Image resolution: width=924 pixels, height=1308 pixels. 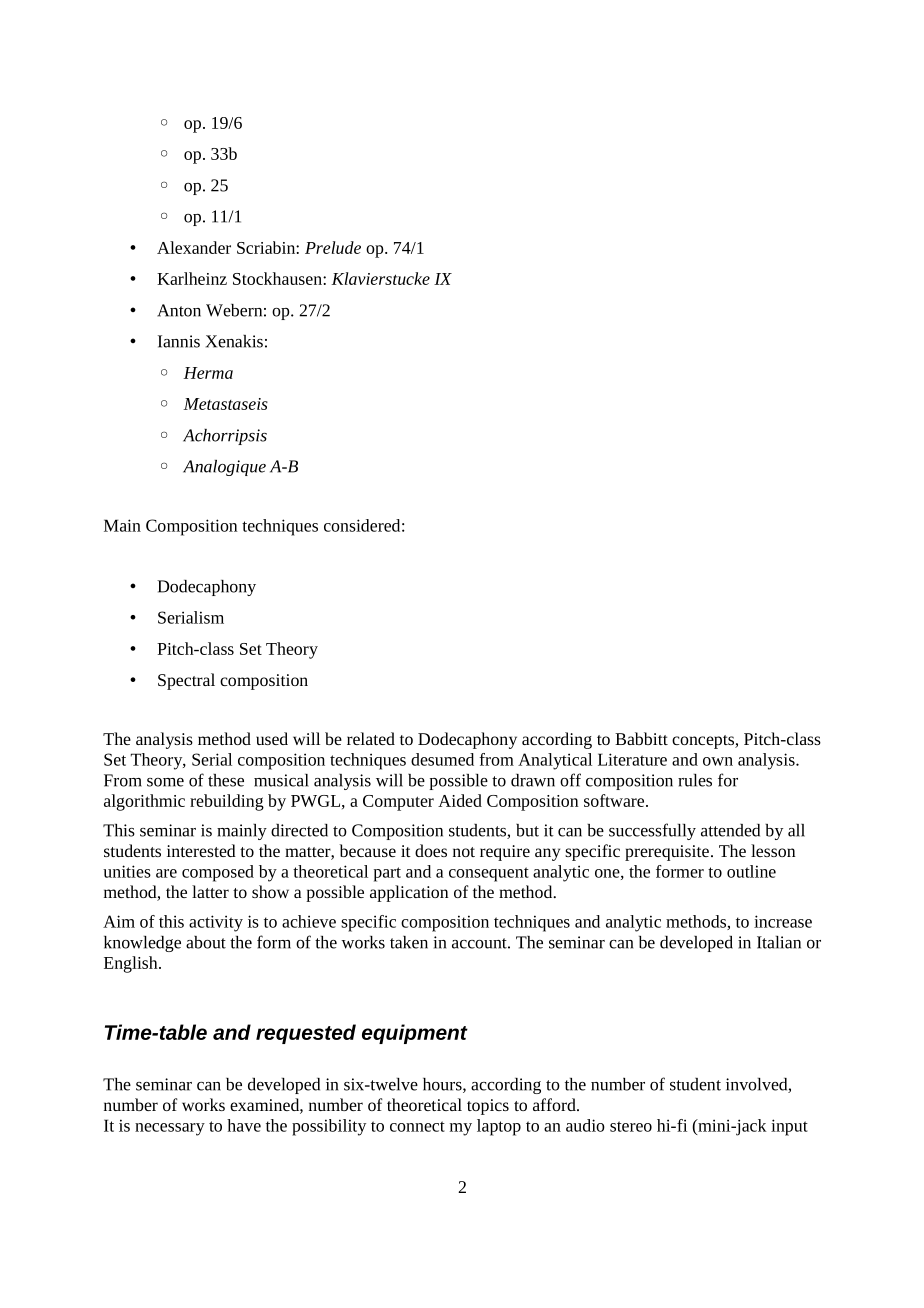 What do you see at coordinates (210, 891) in the document?
I see `latter` at bounding box center [210, 891].
